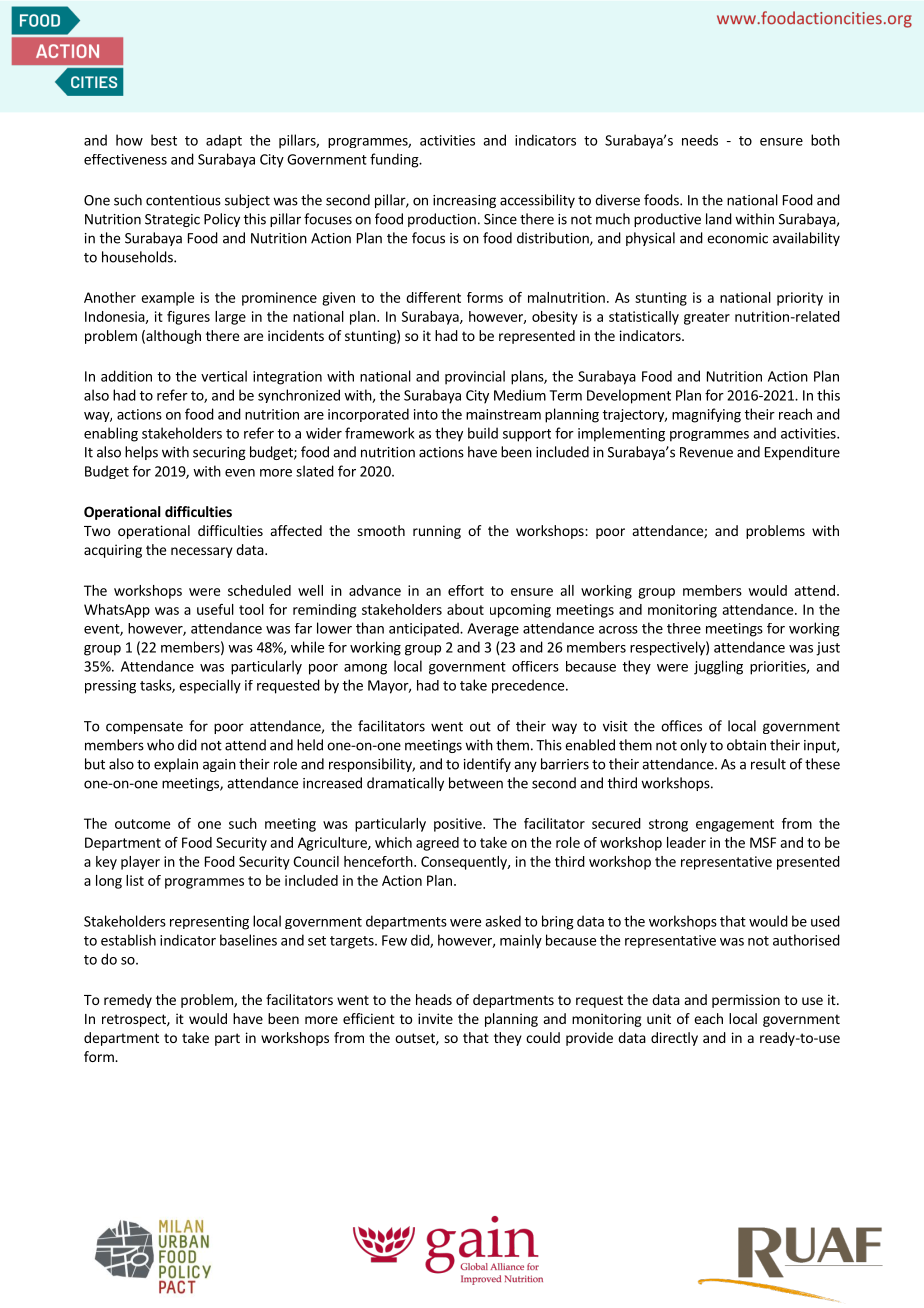  What do you see at coordinates (164, 140) in the screenshot?
I see `best` at bounding box center [164, 140].
